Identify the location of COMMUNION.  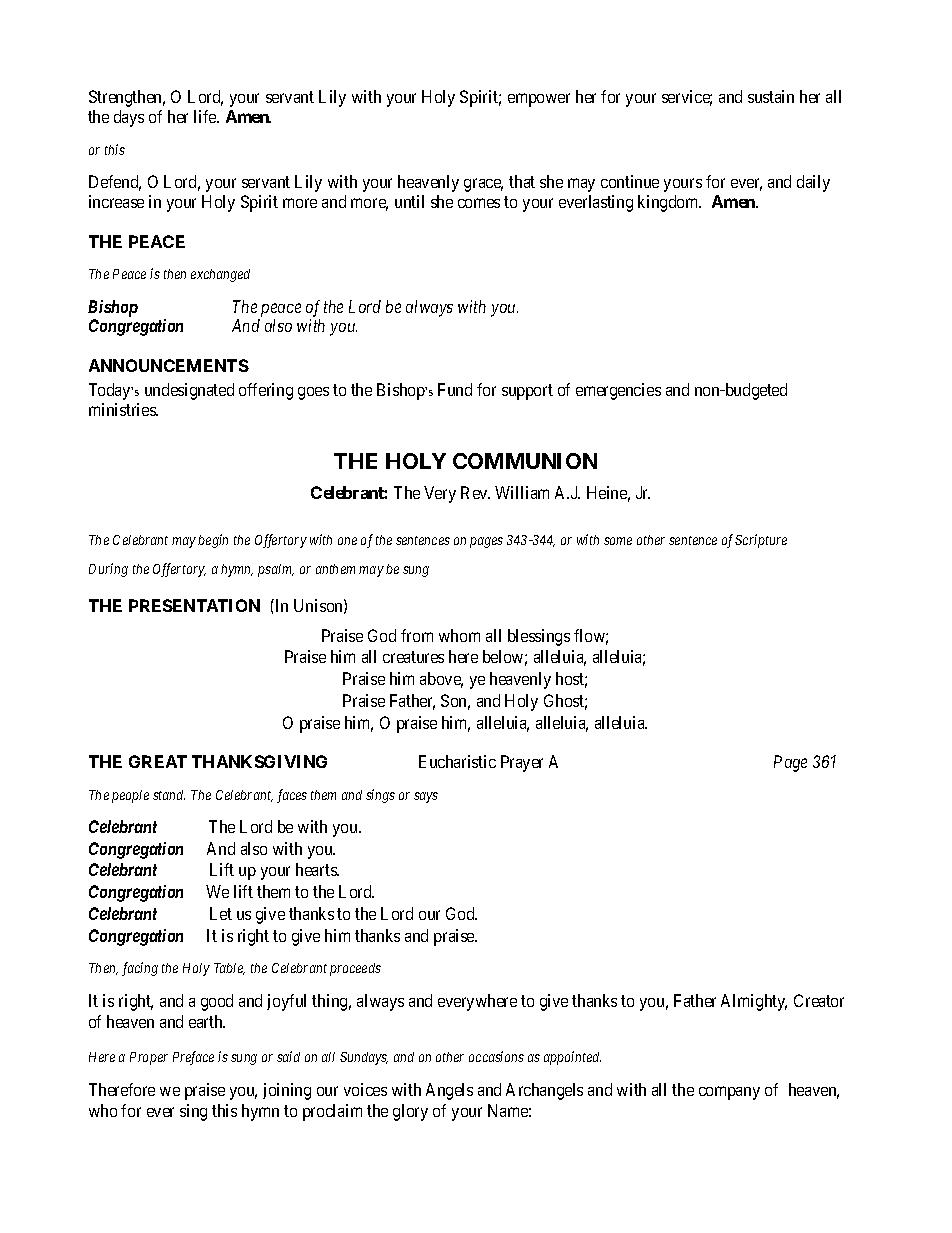
(525, 461).
